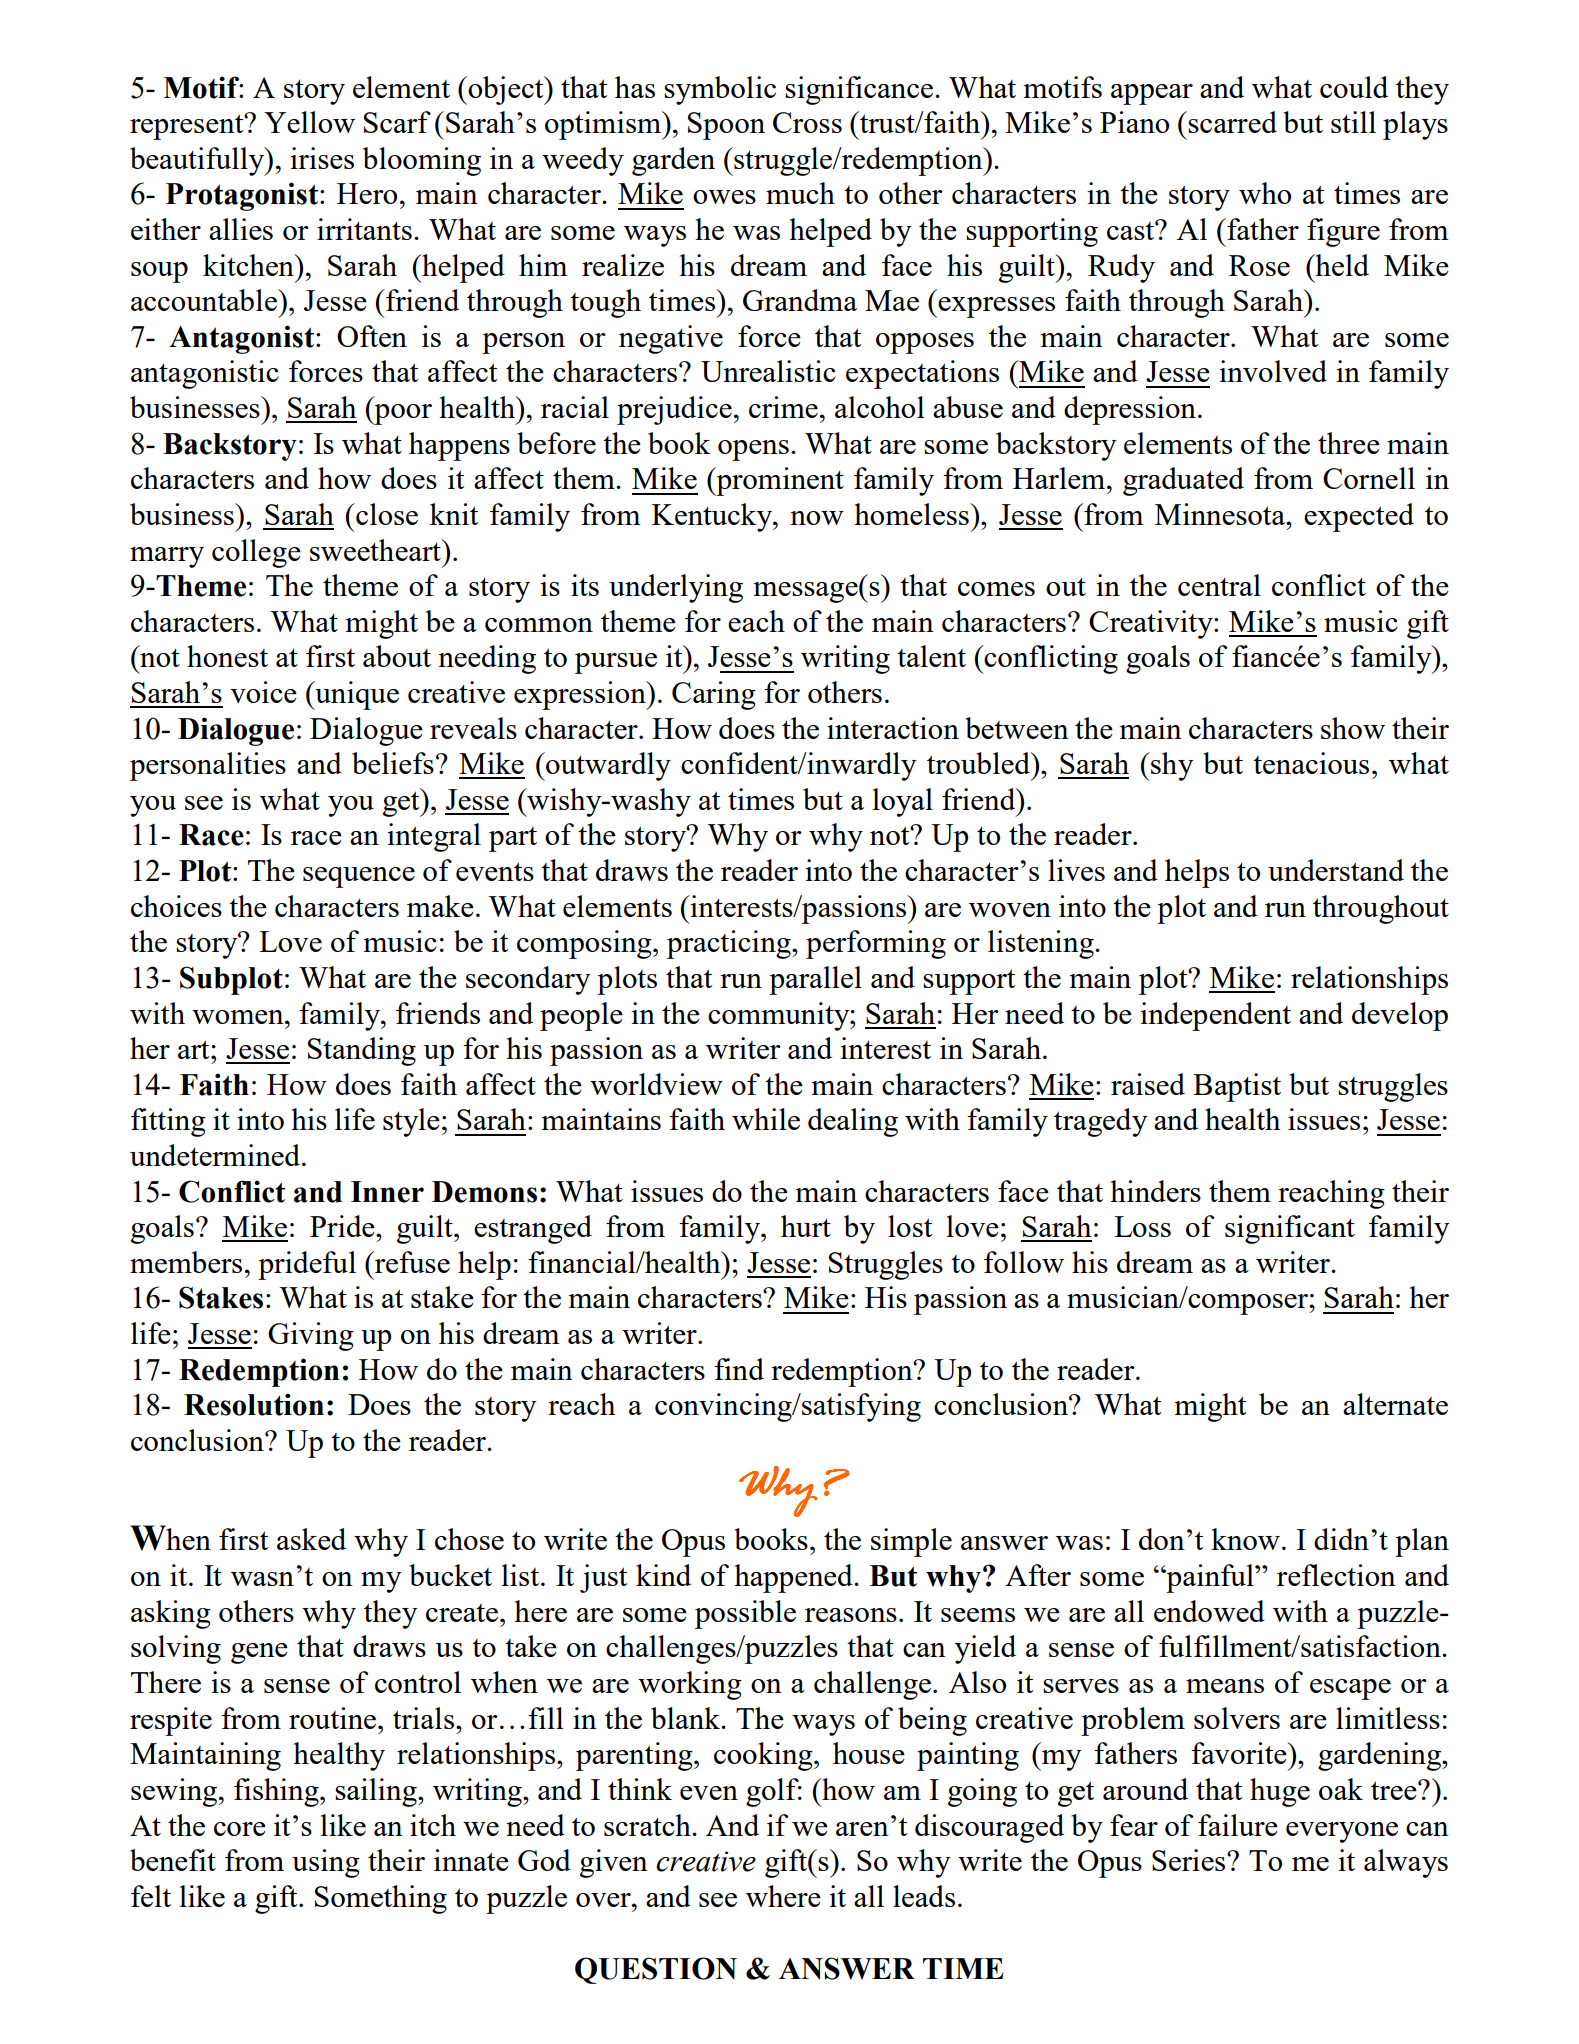 The width and height of the document is (1579, 2044). Describe the element at coordinates (794, 1578) in the document. I see `happened` at that location.
